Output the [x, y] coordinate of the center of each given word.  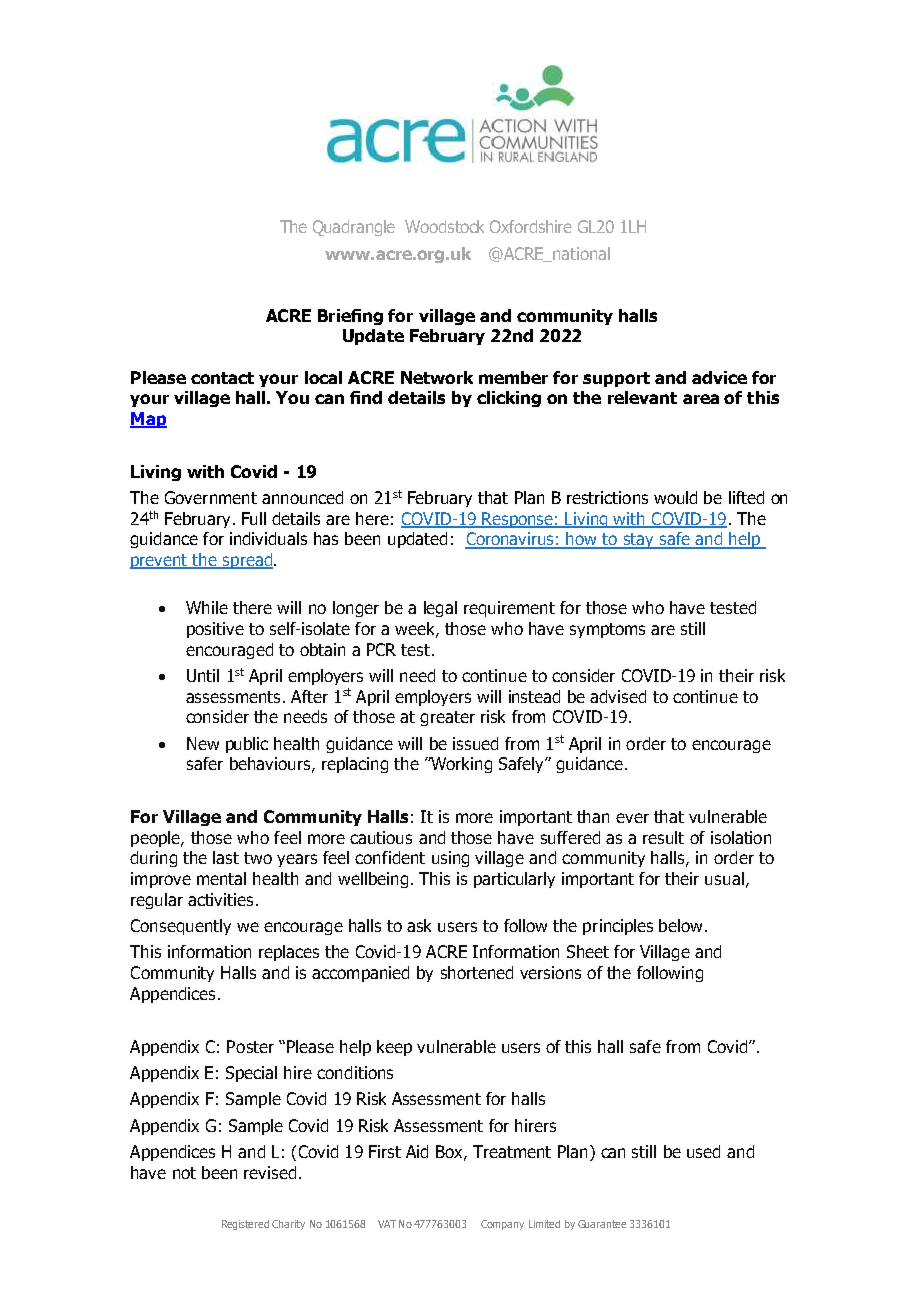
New [203, 743]
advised [618, 696]
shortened [477, 972]
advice [719, 377]
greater [447, 718]
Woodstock [444, 226]
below [680, 925]
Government [211, 497]
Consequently [181, 927]
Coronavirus [510, 540]
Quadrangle [354, 228]
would [675, 497]
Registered [245, 1225]
